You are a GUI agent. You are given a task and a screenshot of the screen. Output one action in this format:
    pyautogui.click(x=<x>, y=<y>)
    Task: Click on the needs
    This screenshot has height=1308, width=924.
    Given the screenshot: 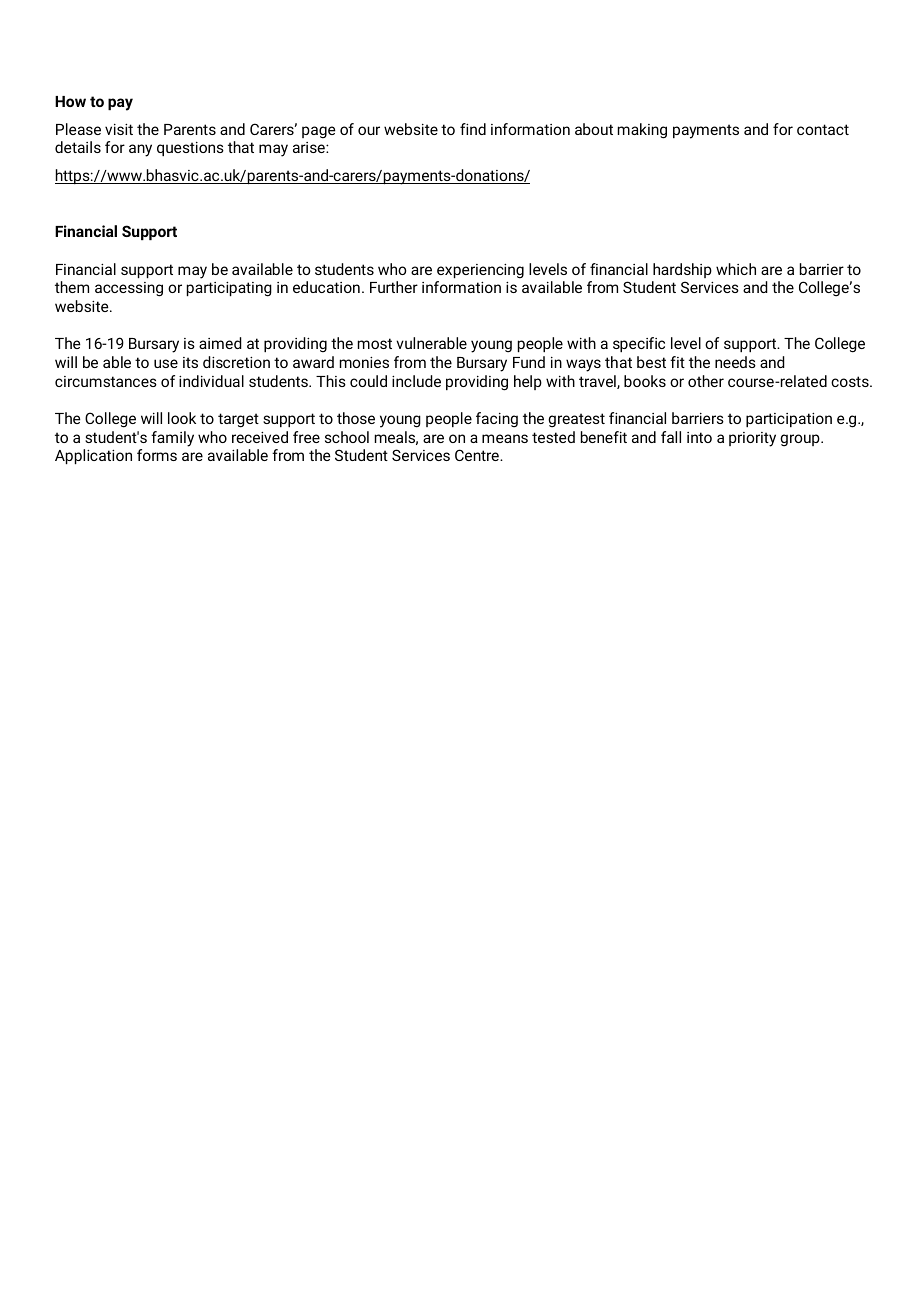 What is the action you would take?
    pyautogui.click(x=735, y=362)
